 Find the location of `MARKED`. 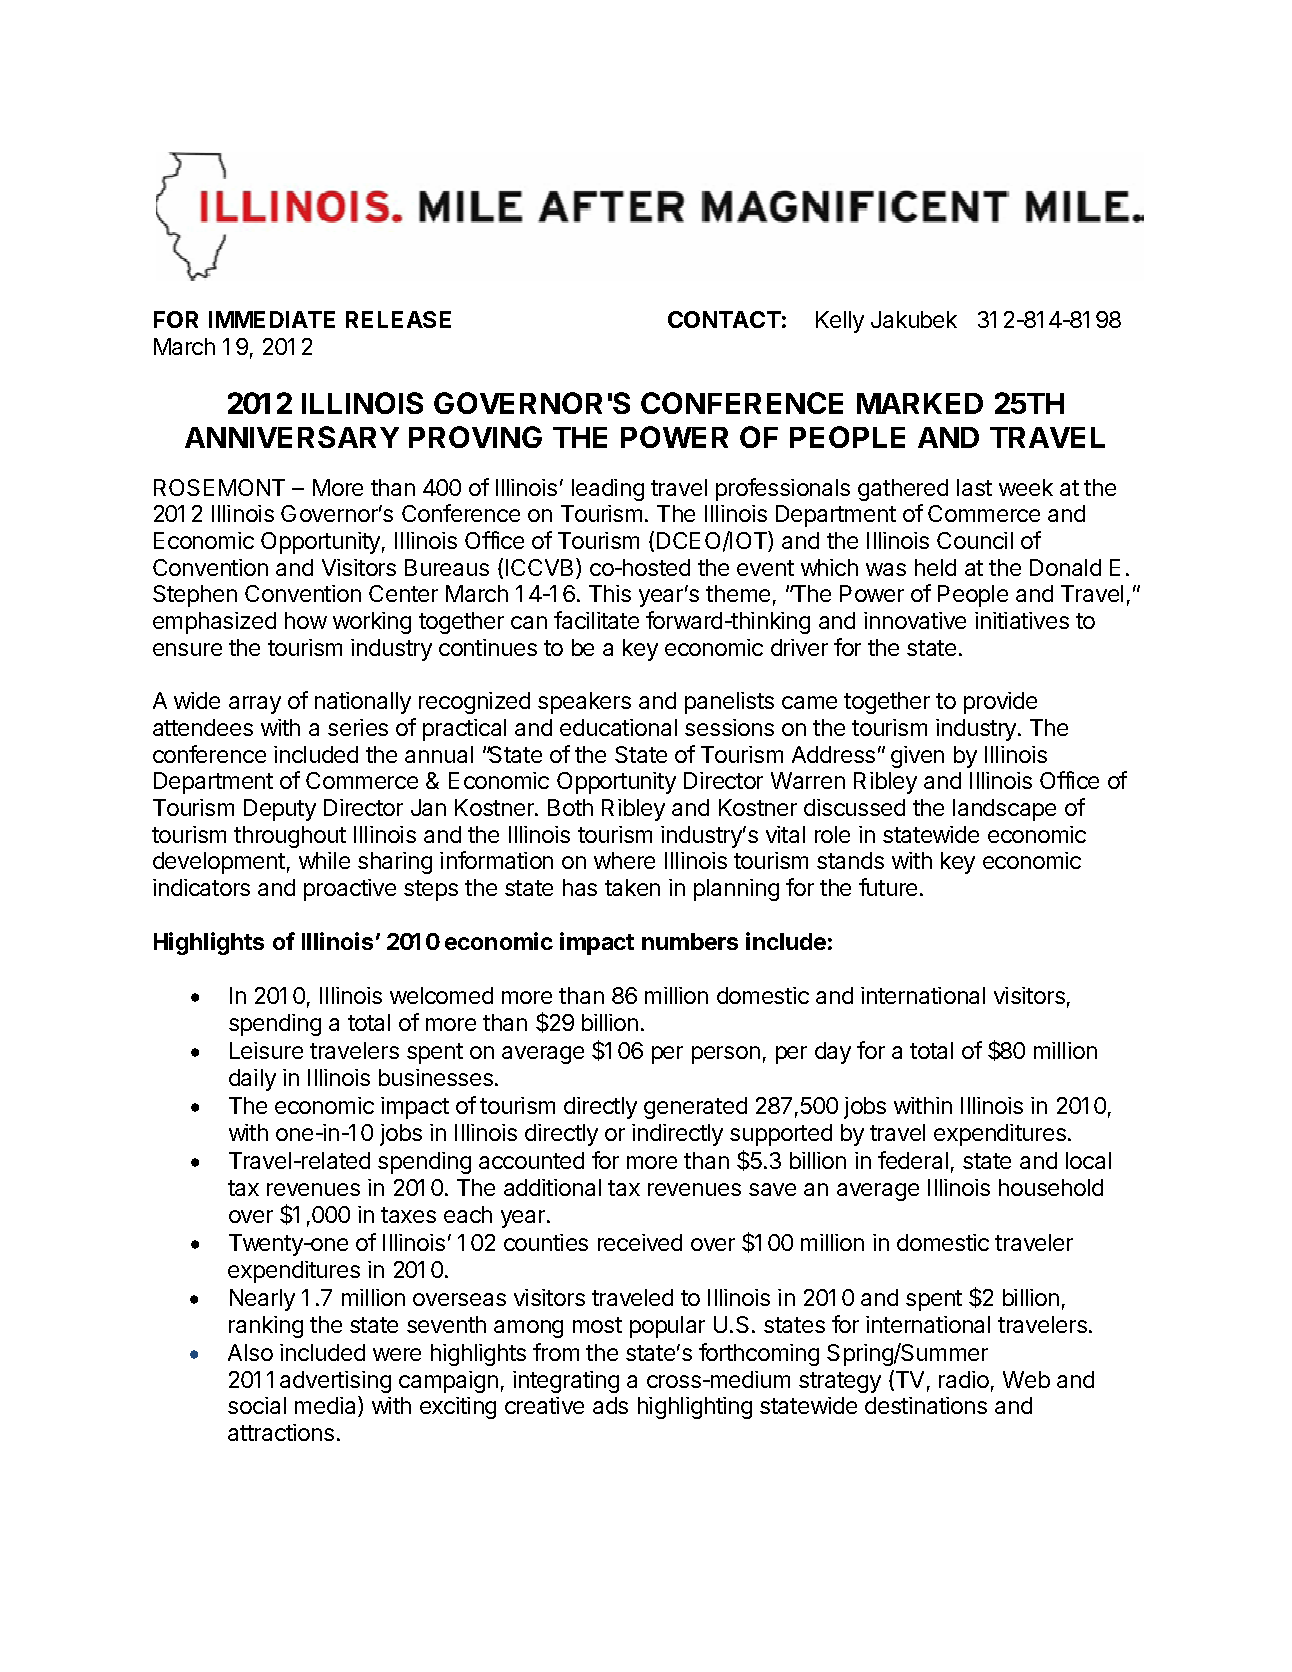

MARKED is located at coordinates (920, 403).
